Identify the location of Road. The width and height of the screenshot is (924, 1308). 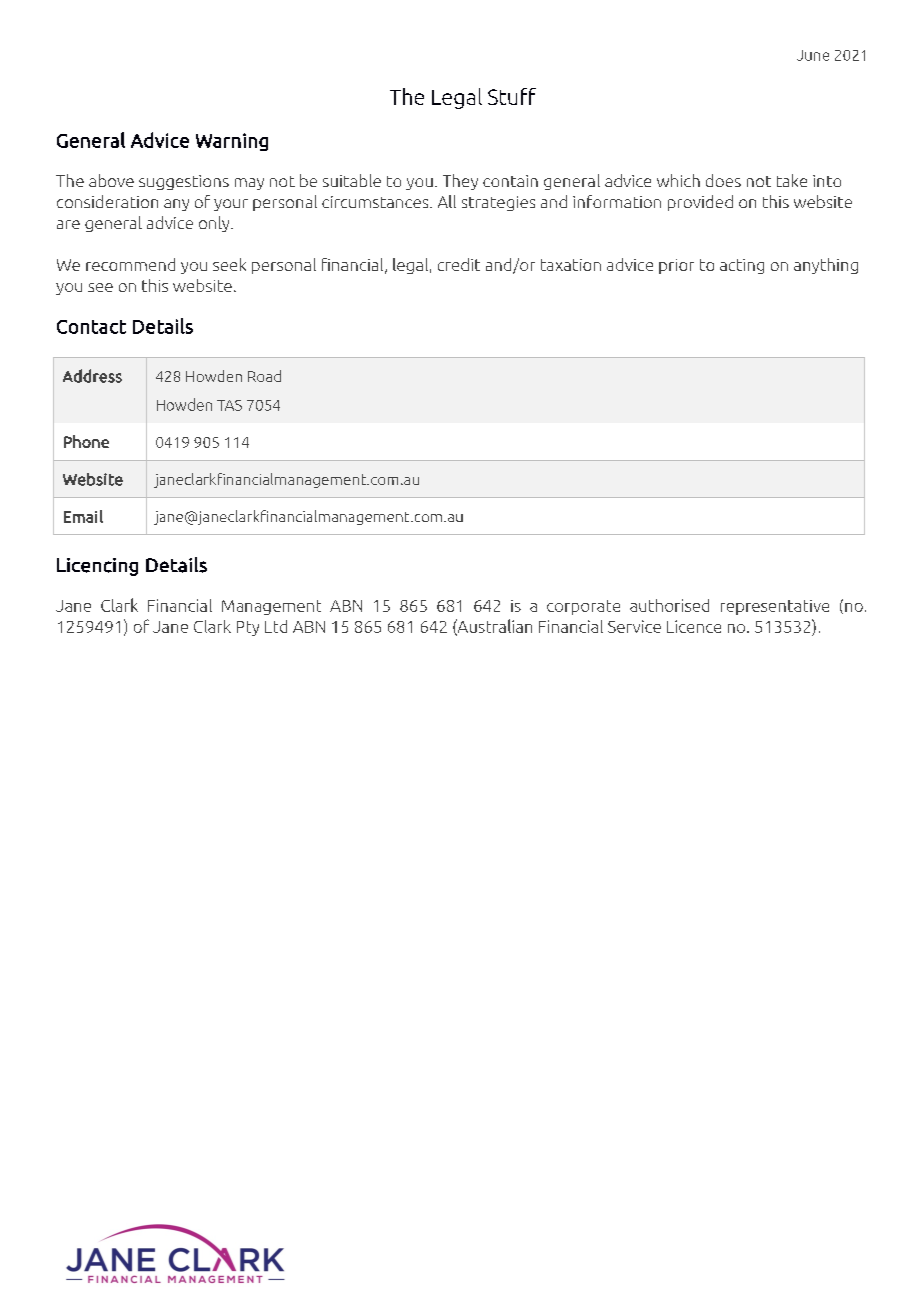
(264, 376).
